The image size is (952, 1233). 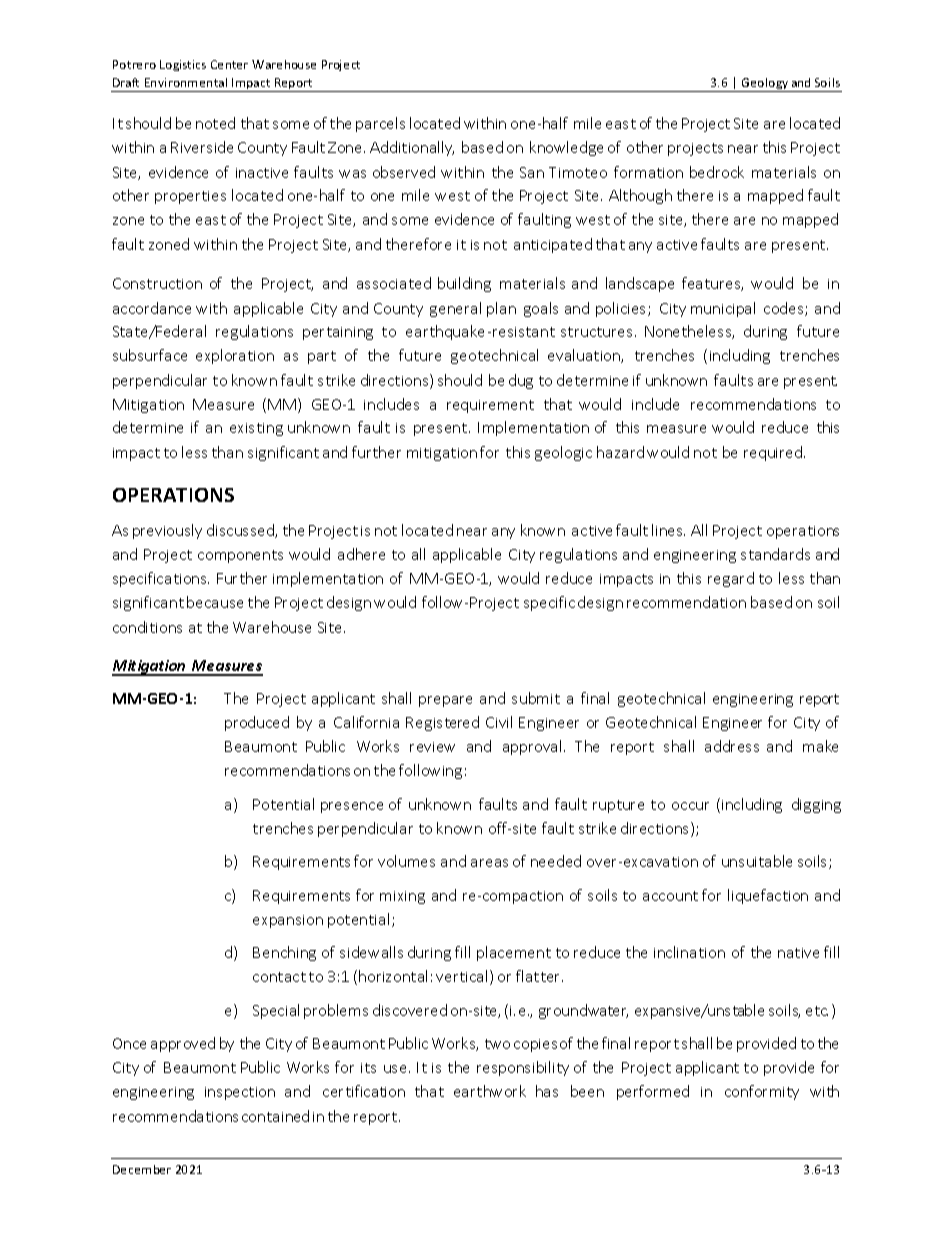 What do you see at coordinates (445, 701) in the screenshot?
I see `prepare` at bounding box center [445, 701].
